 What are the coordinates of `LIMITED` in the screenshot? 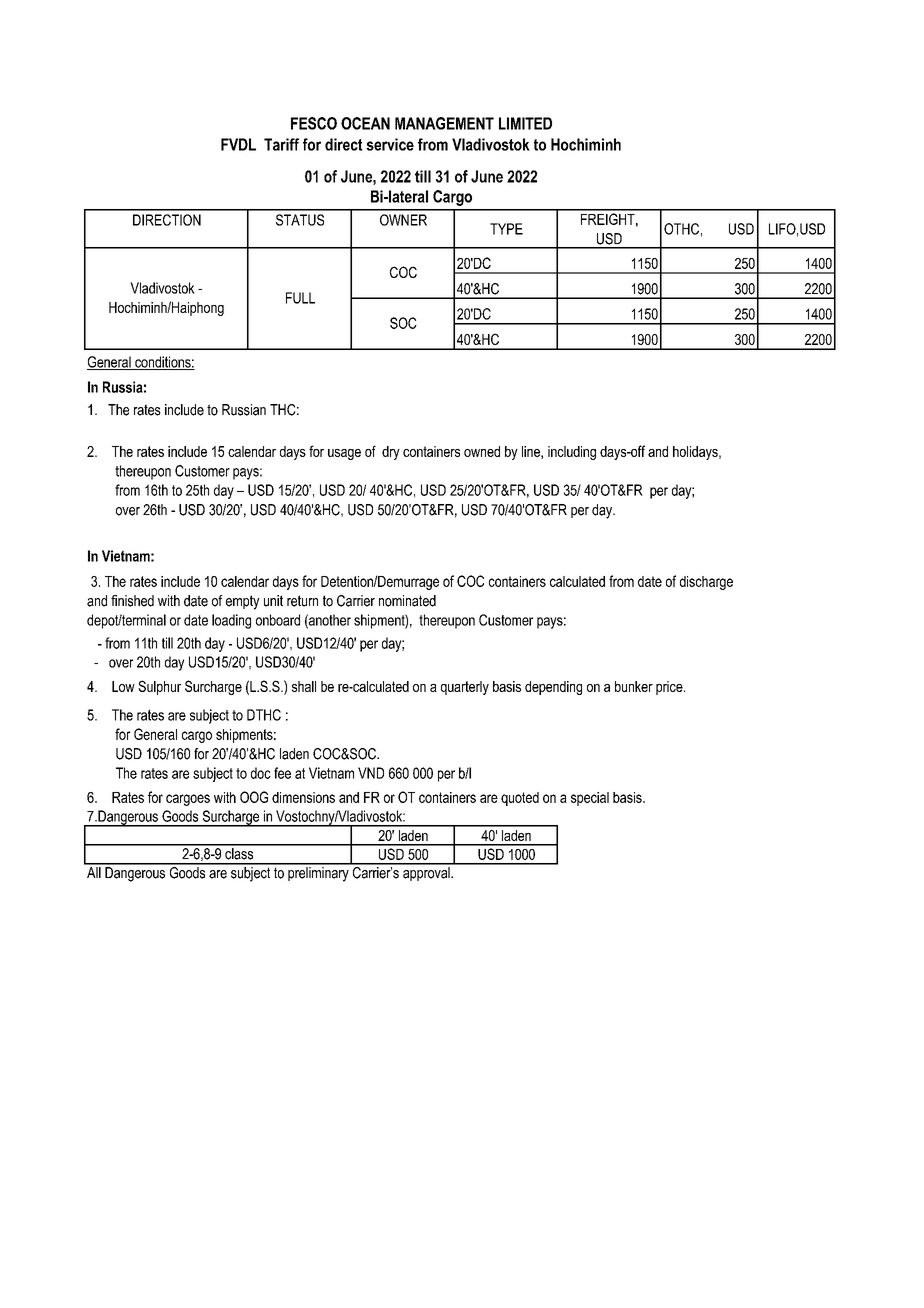 It's located at (525, 123).
